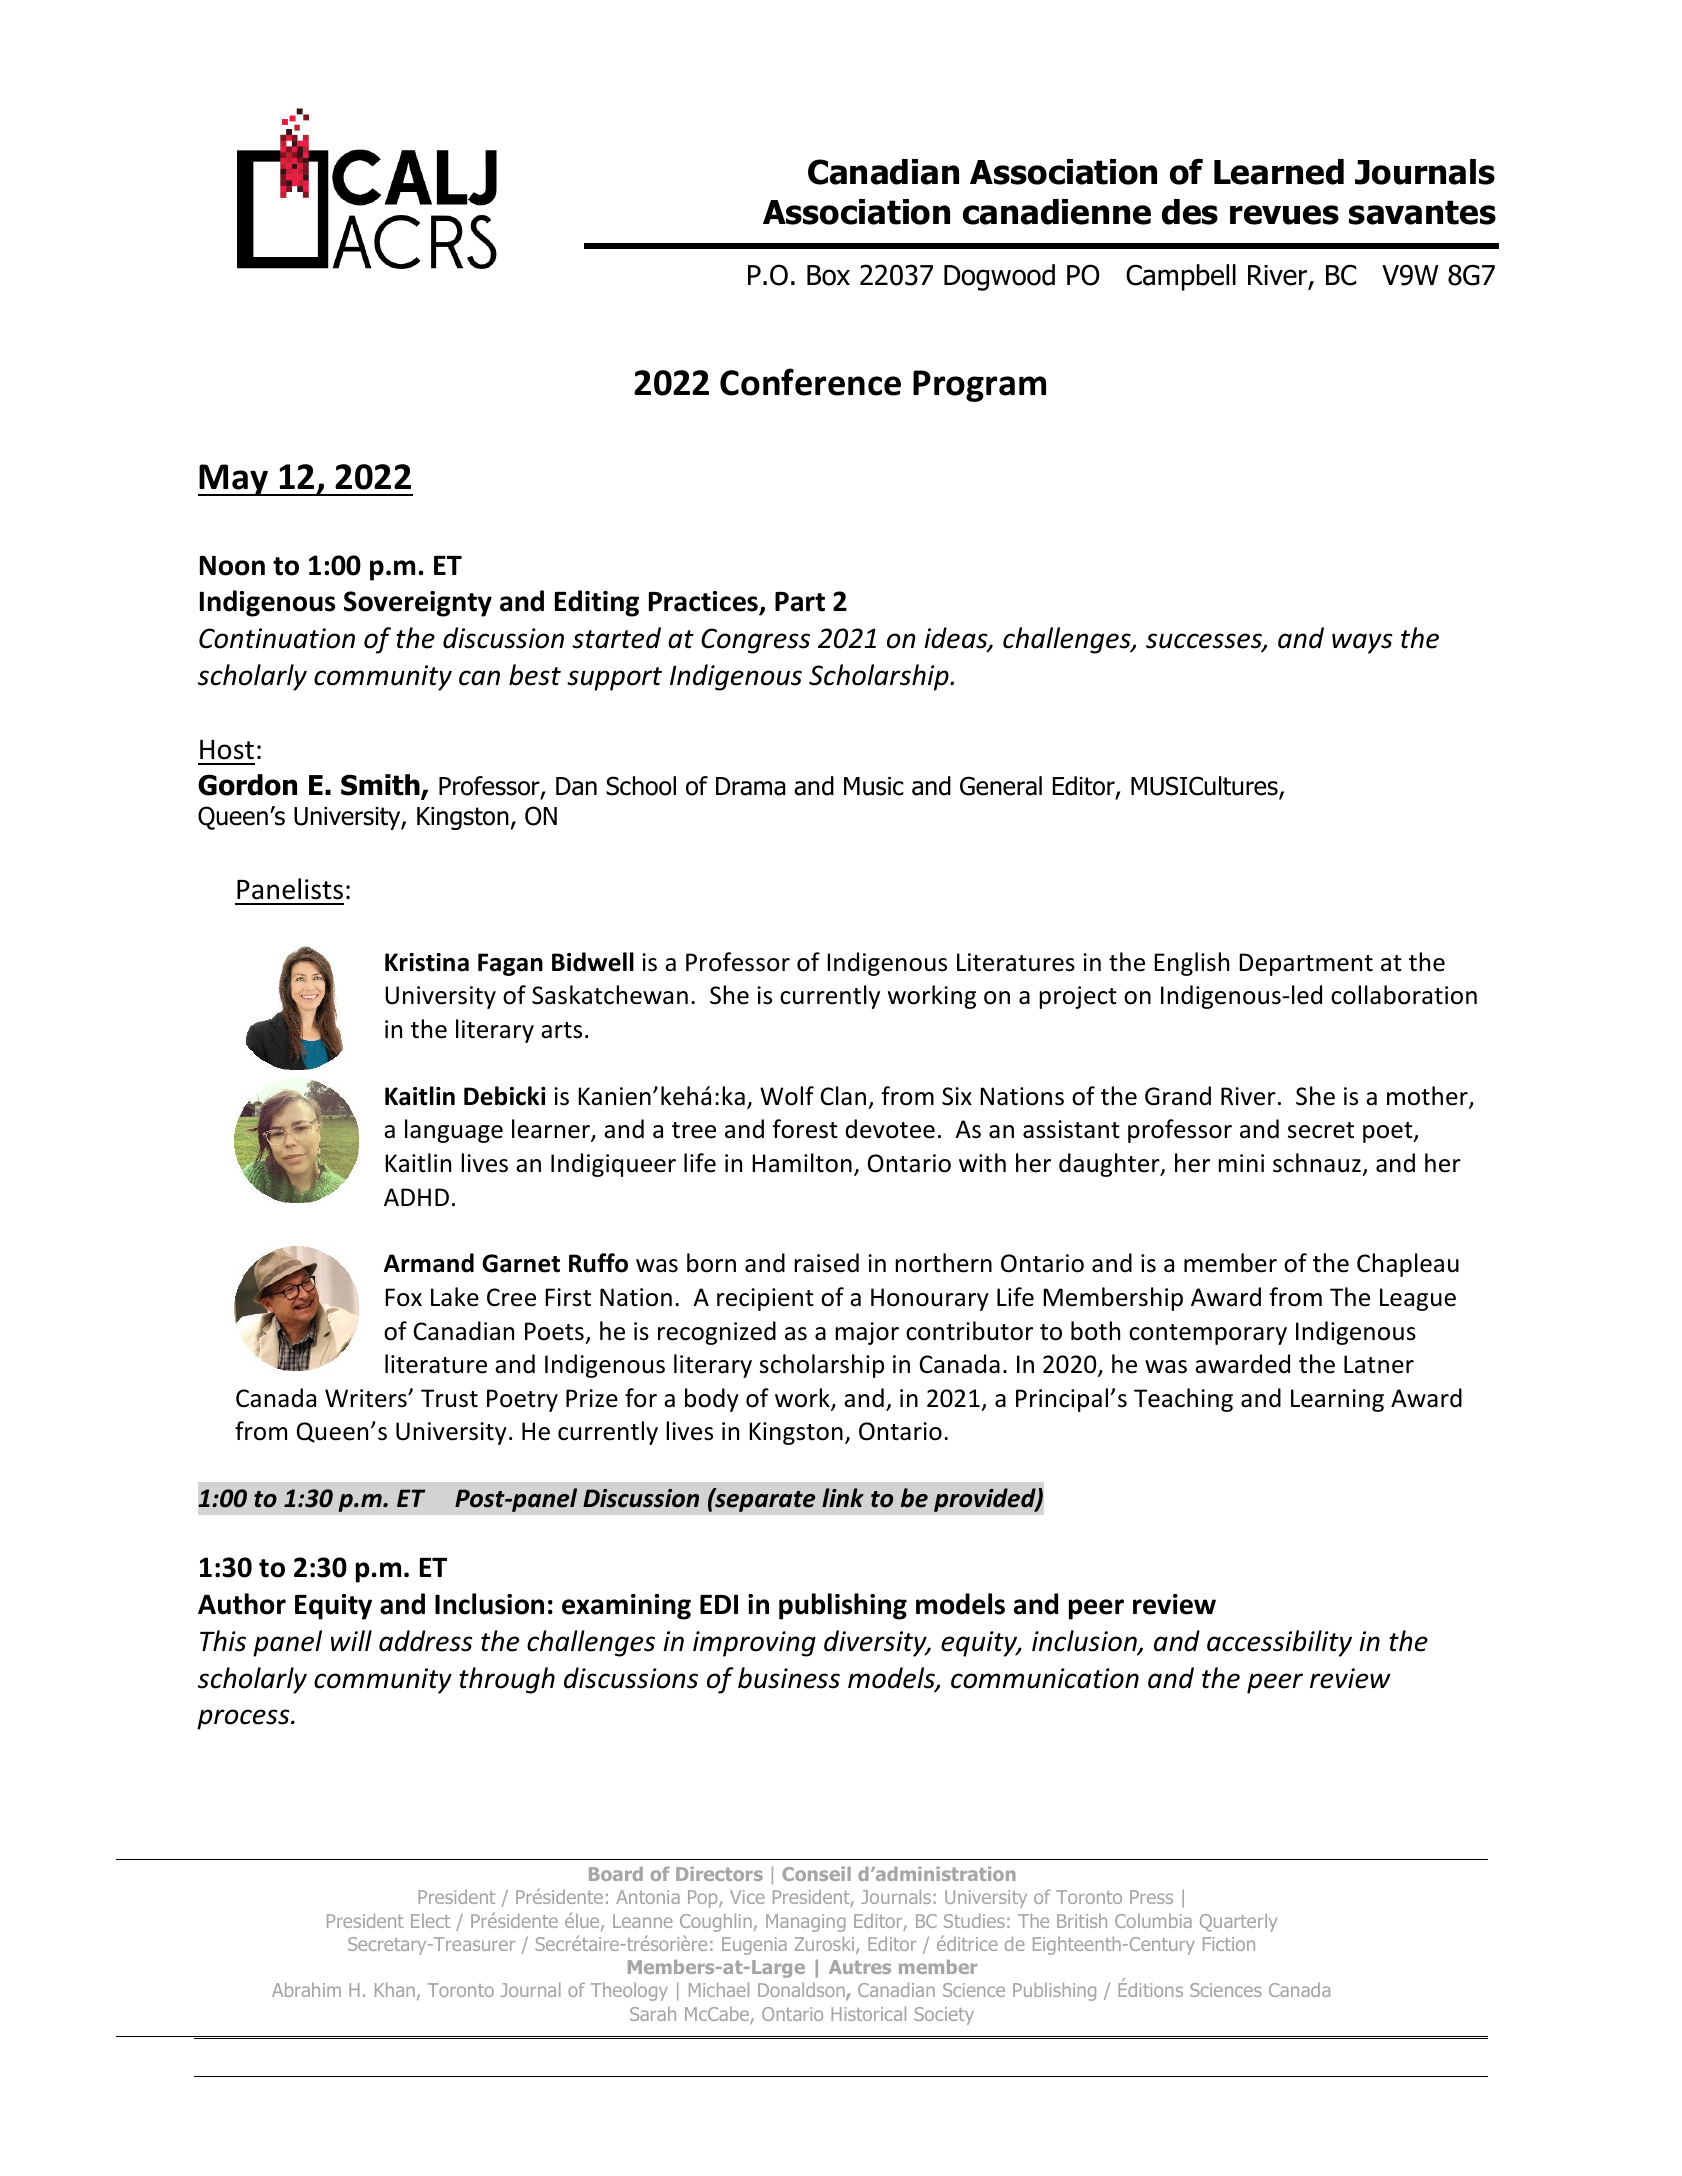  What do you see at coordinates (843, 1096) in the screenshot?
I see `Clan` at bounding box center [843, 1096].
